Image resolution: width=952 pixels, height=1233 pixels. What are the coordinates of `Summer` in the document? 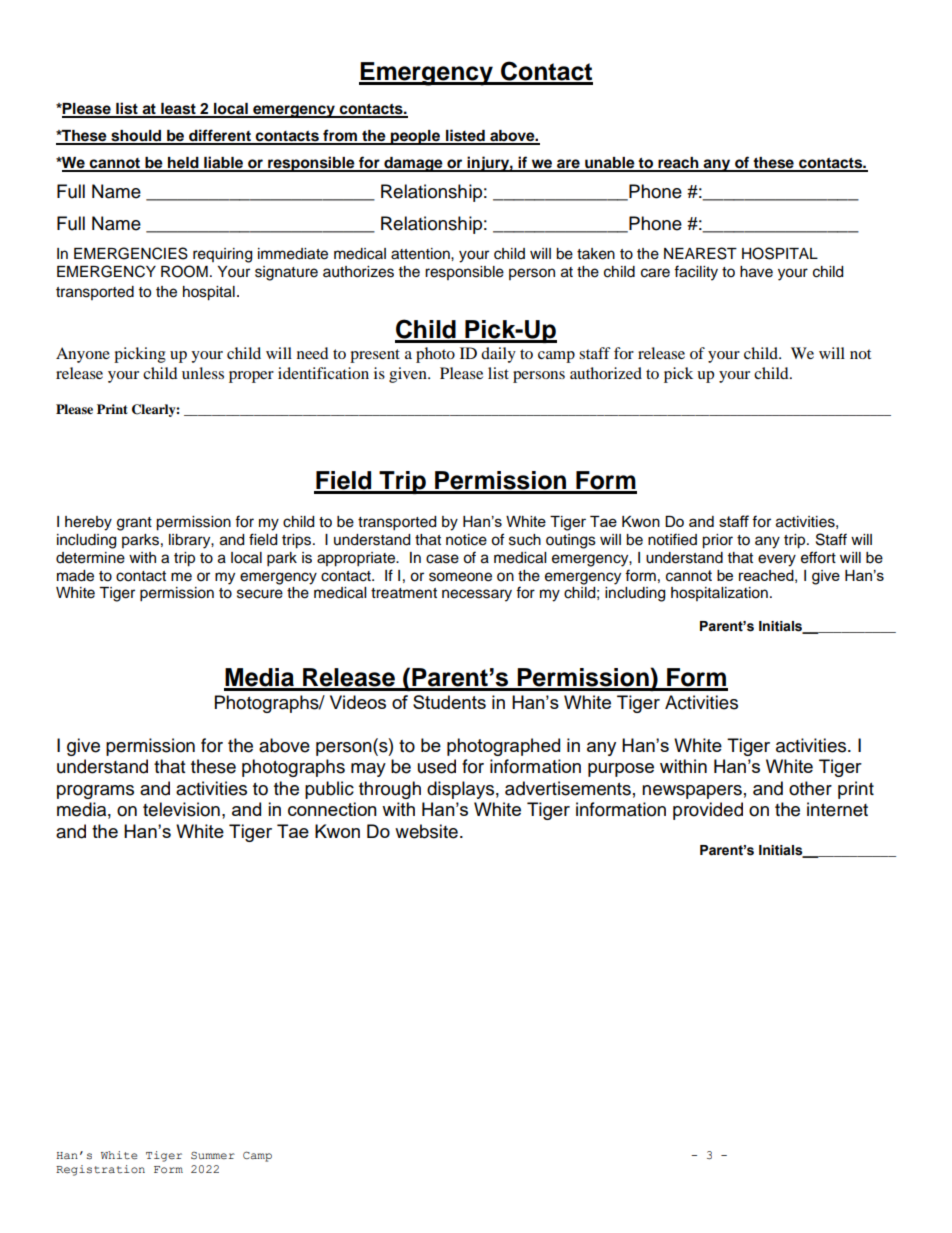 It's located at (213, 1155).
